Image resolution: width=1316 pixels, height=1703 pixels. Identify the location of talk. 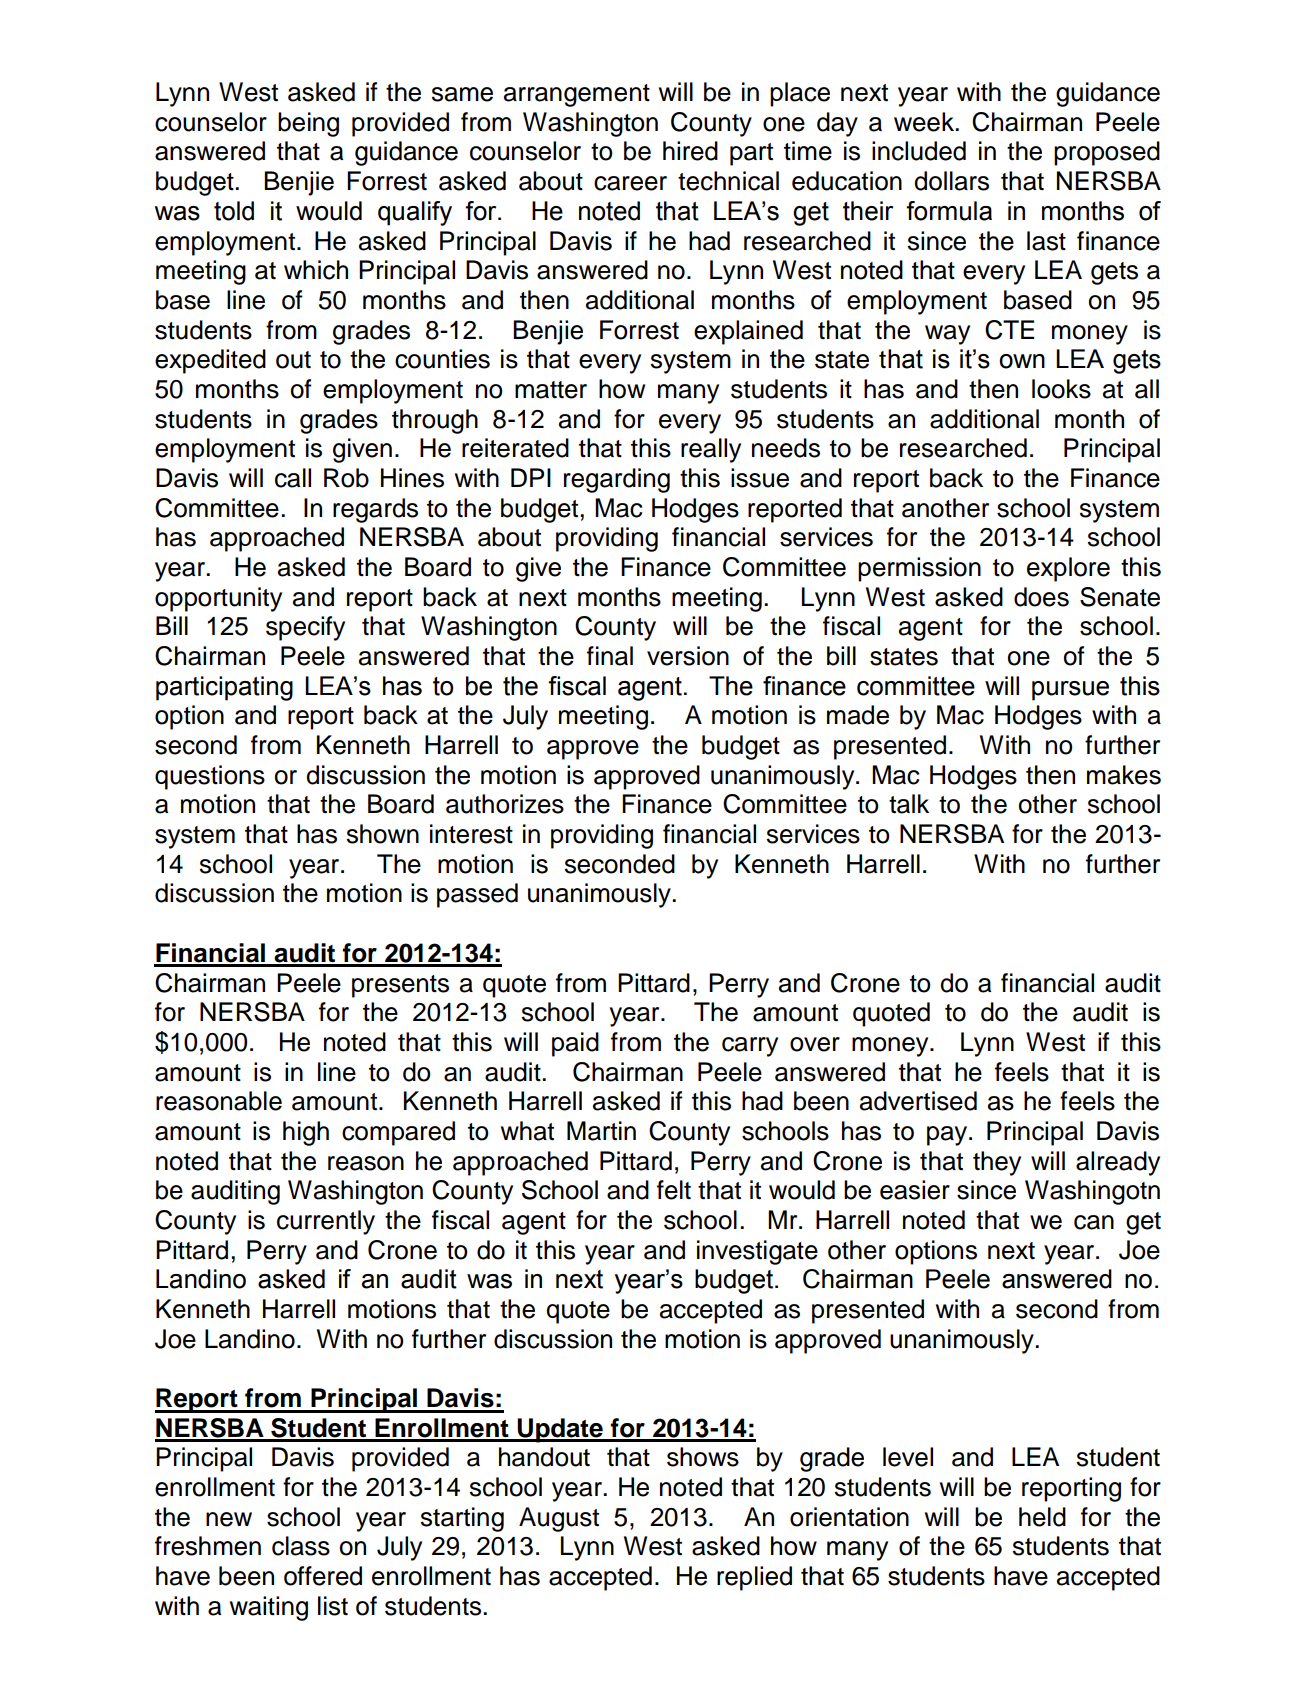
(909, 804).
